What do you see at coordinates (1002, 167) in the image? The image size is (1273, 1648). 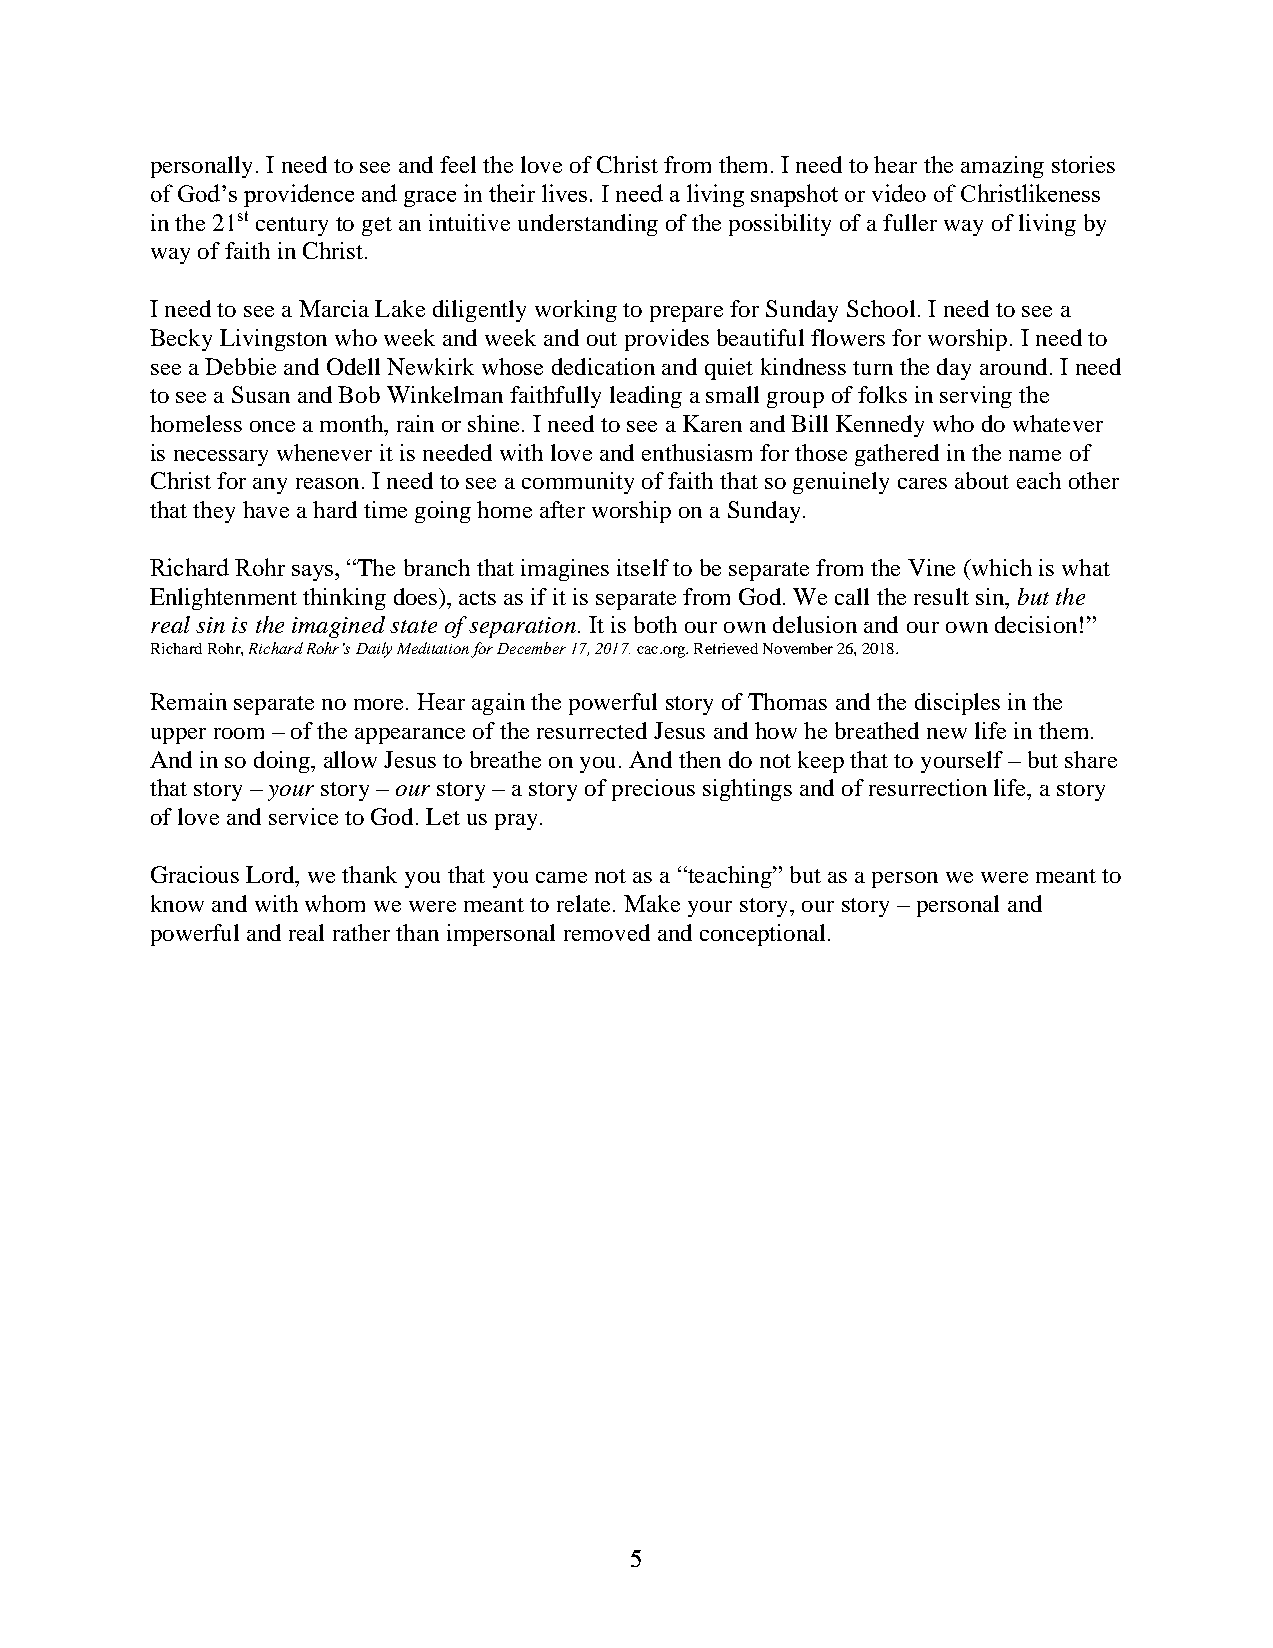 I see `amazing` at bounding box center [1002, 167].
